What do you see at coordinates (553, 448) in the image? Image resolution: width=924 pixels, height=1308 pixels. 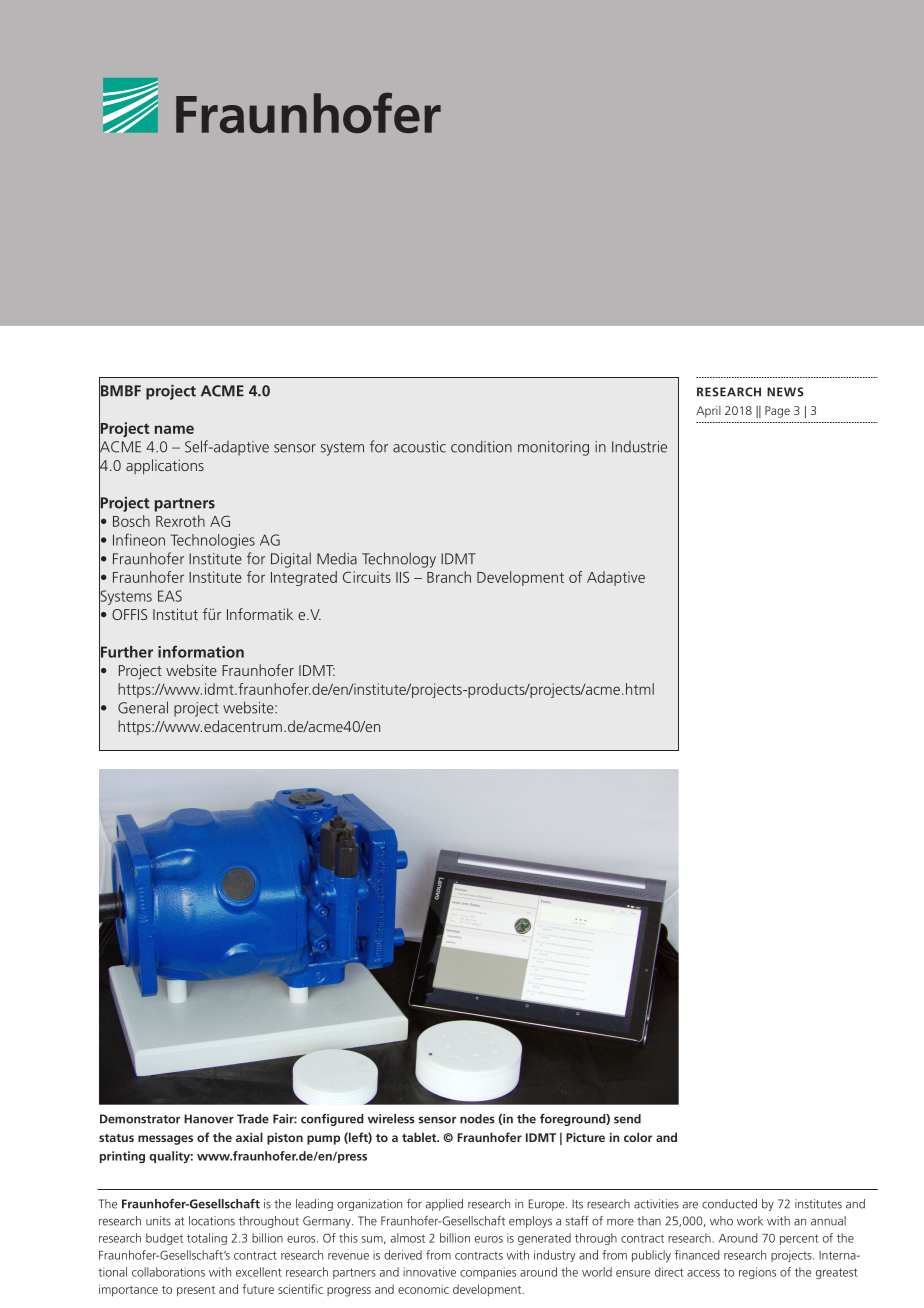 I see `monitoring` at bounding box center [553, 448].
